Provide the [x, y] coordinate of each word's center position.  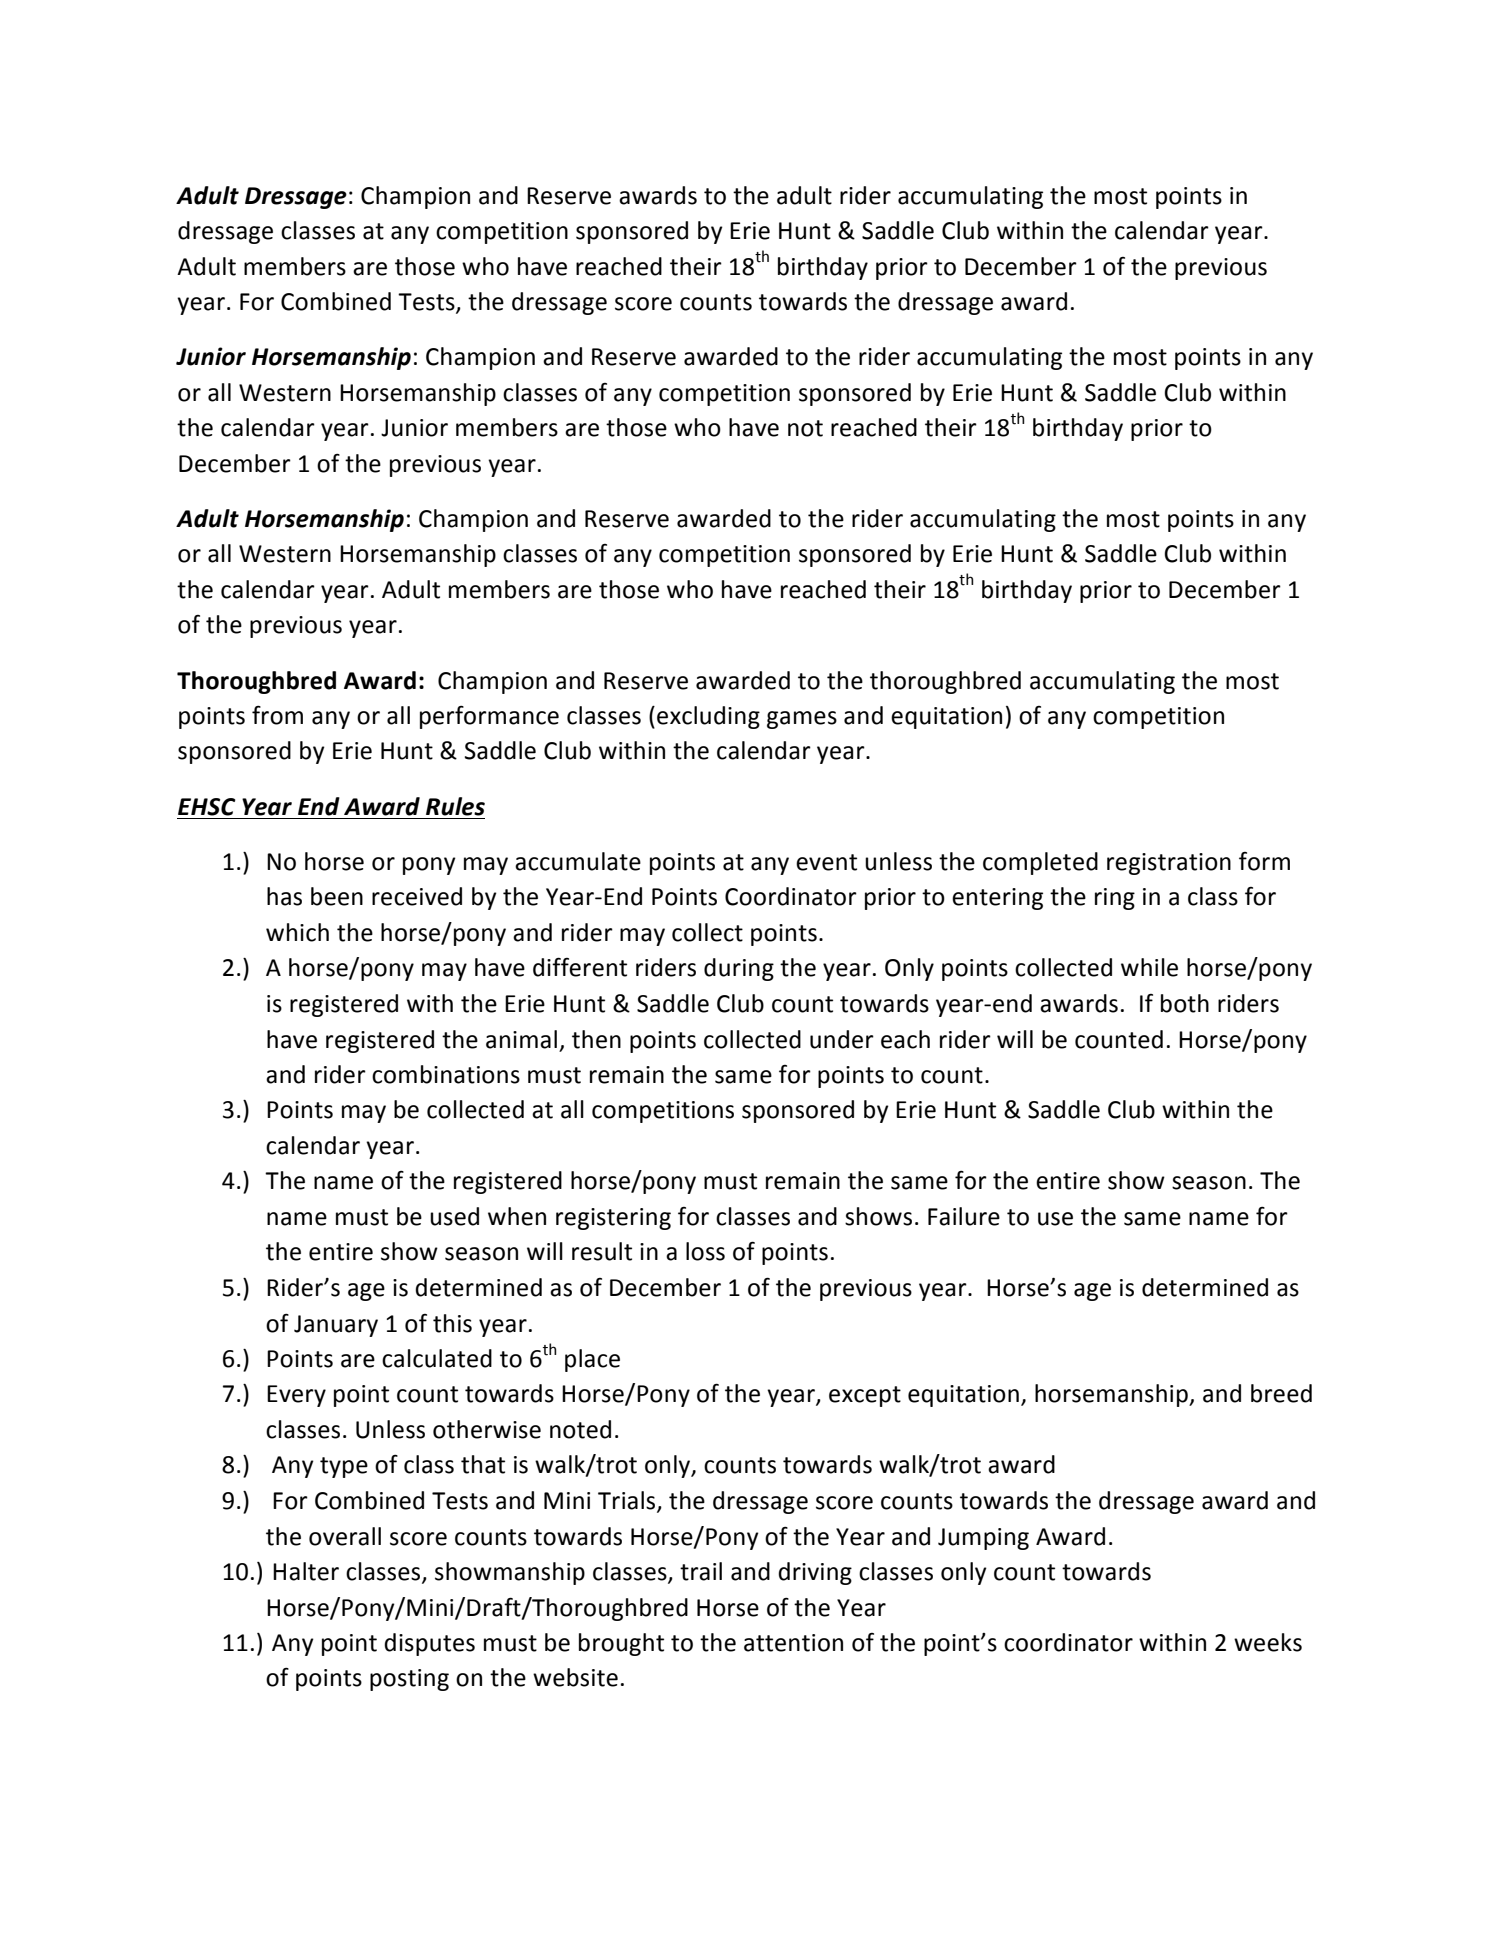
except [865, 1396]
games [802, 720]
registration [1169, 864]
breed [1281, 1393]
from [277, 715]
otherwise [487, 1429]
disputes [429, 1644]
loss [705, 1251]
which [297, 932]
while [1149, 967]
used [454, 1216]
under [842, 1039]
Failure [964, 1216]
